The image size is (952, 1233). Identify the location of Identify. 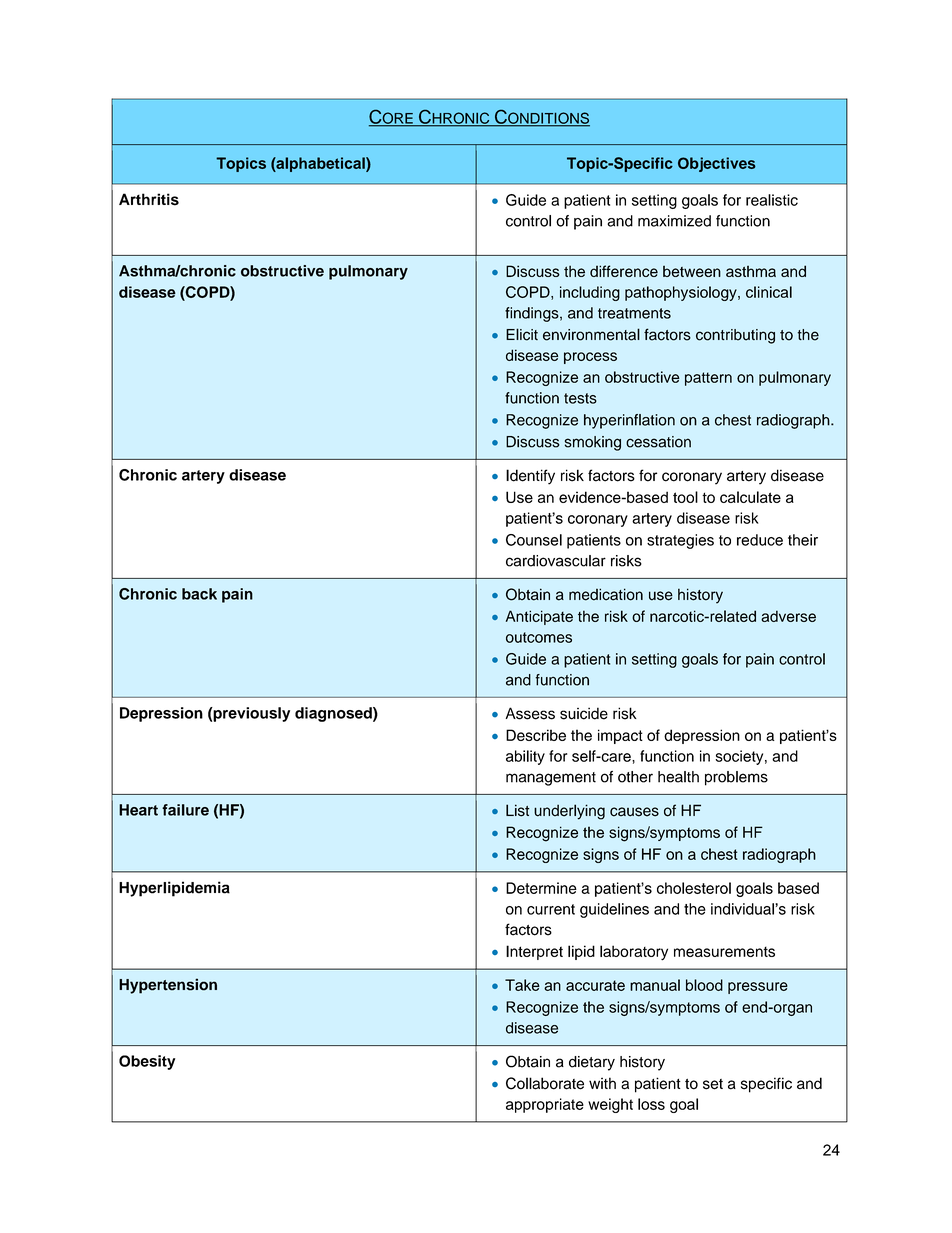
(530, 477).
